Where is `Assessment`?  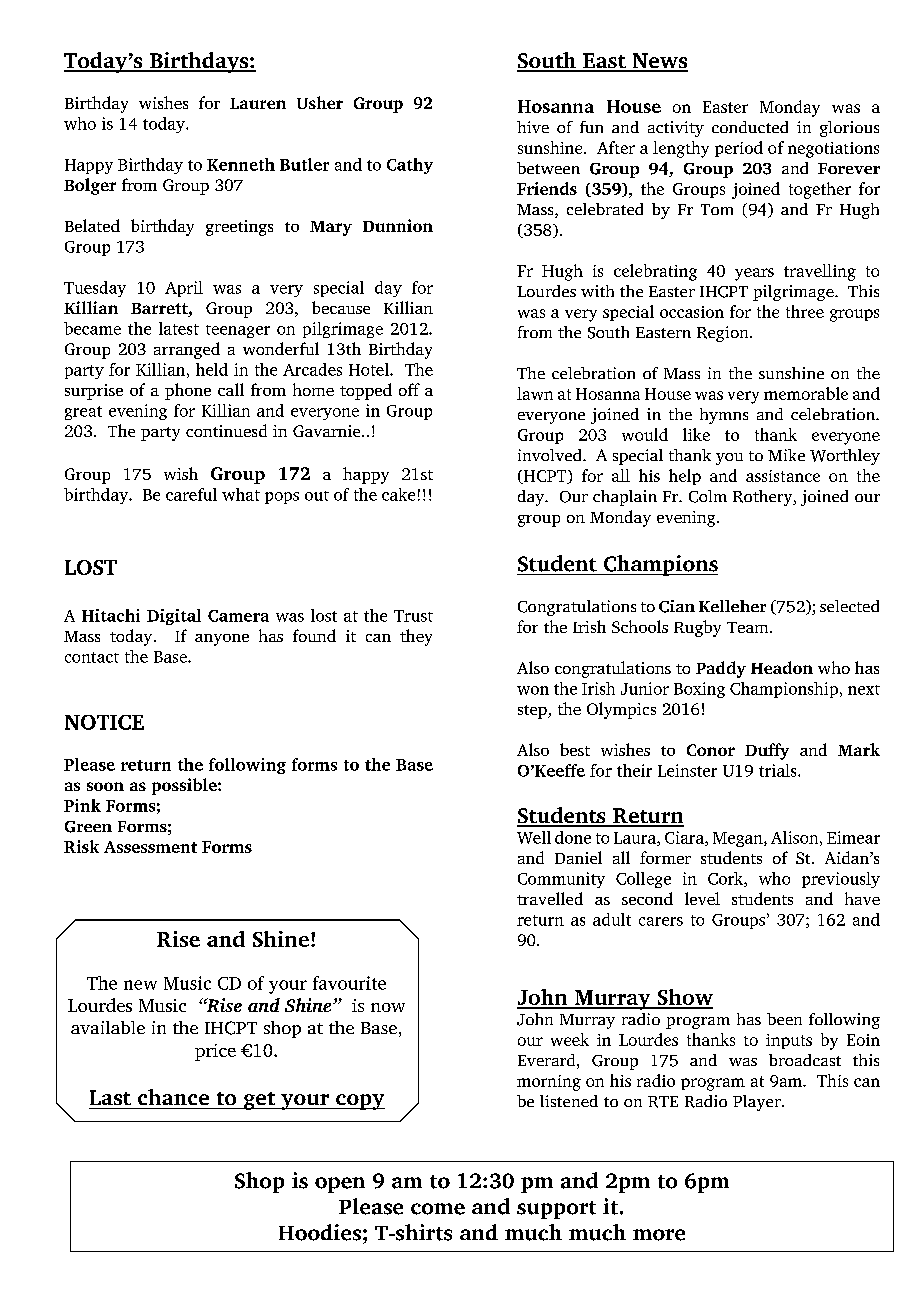
Assessment is located at coordinates (150, 847).
